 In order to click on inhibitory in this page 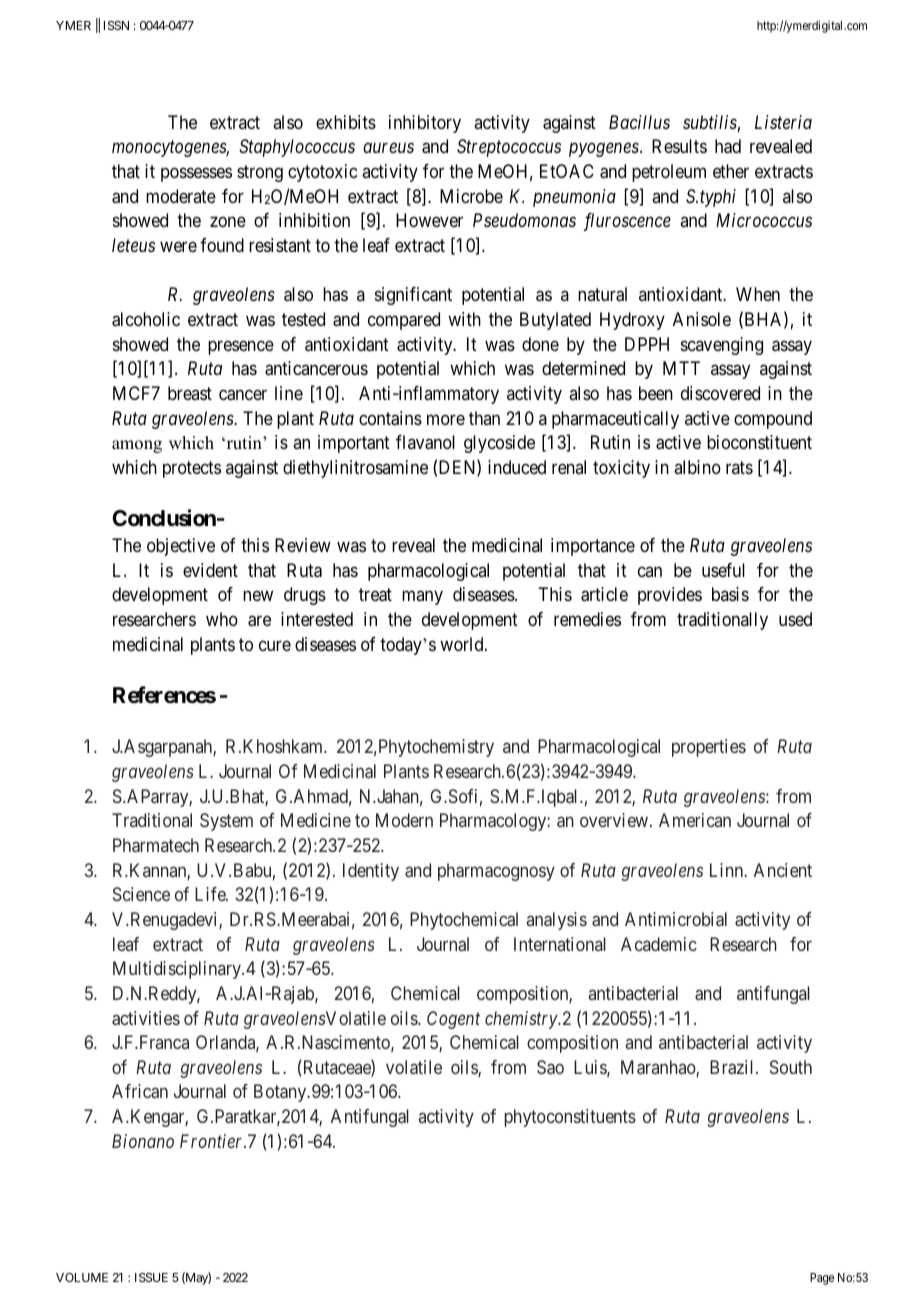, I will do `click(425, 124)`.
